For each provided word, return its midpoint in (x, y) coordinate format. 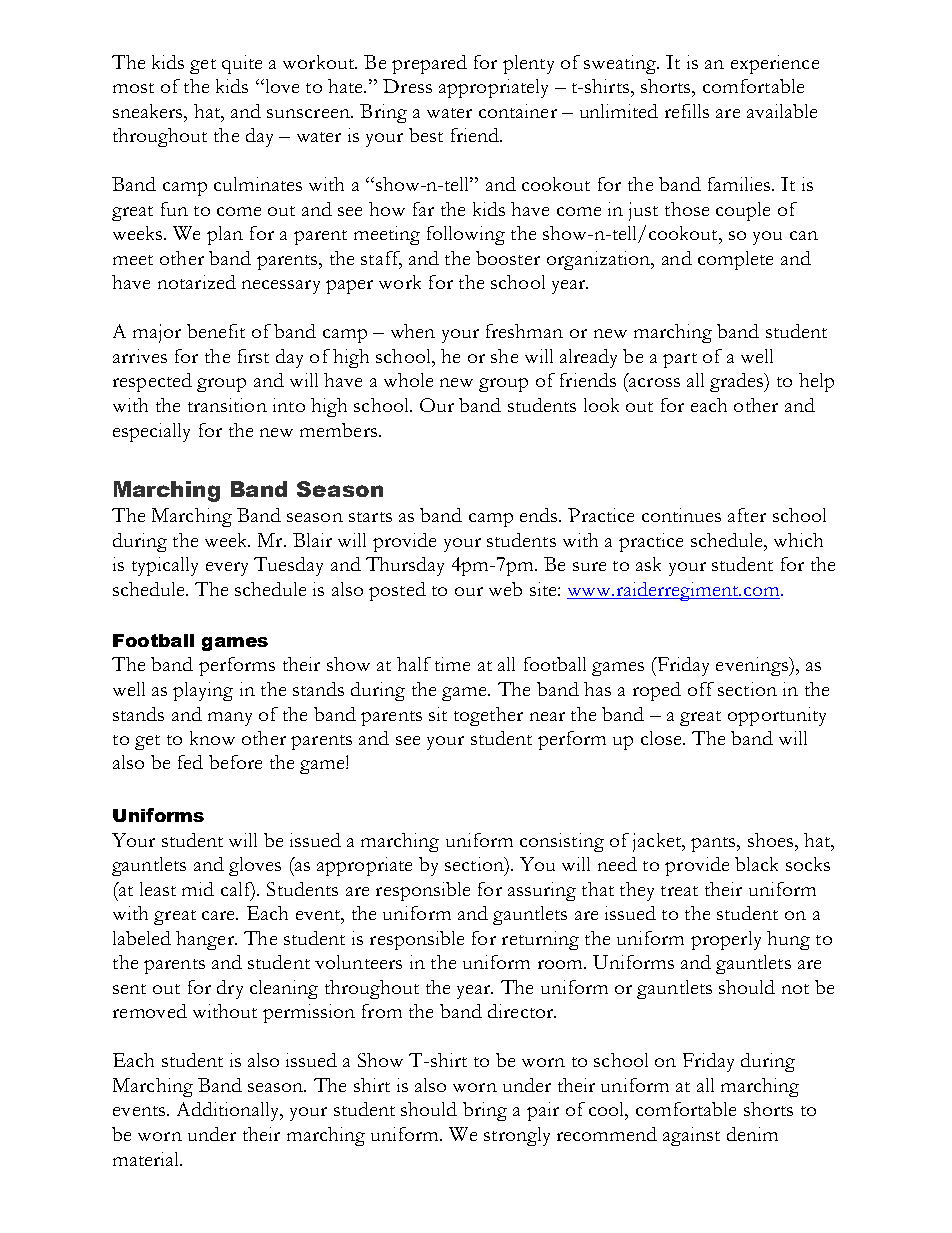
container (518, 111)
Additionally (229, 1111)
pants (714, 844)
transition (227, 405)
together (488, 716)
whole (408, 380)
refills (687, 111)
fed (190, 762)
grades (738, 382)
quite (242, 64)
